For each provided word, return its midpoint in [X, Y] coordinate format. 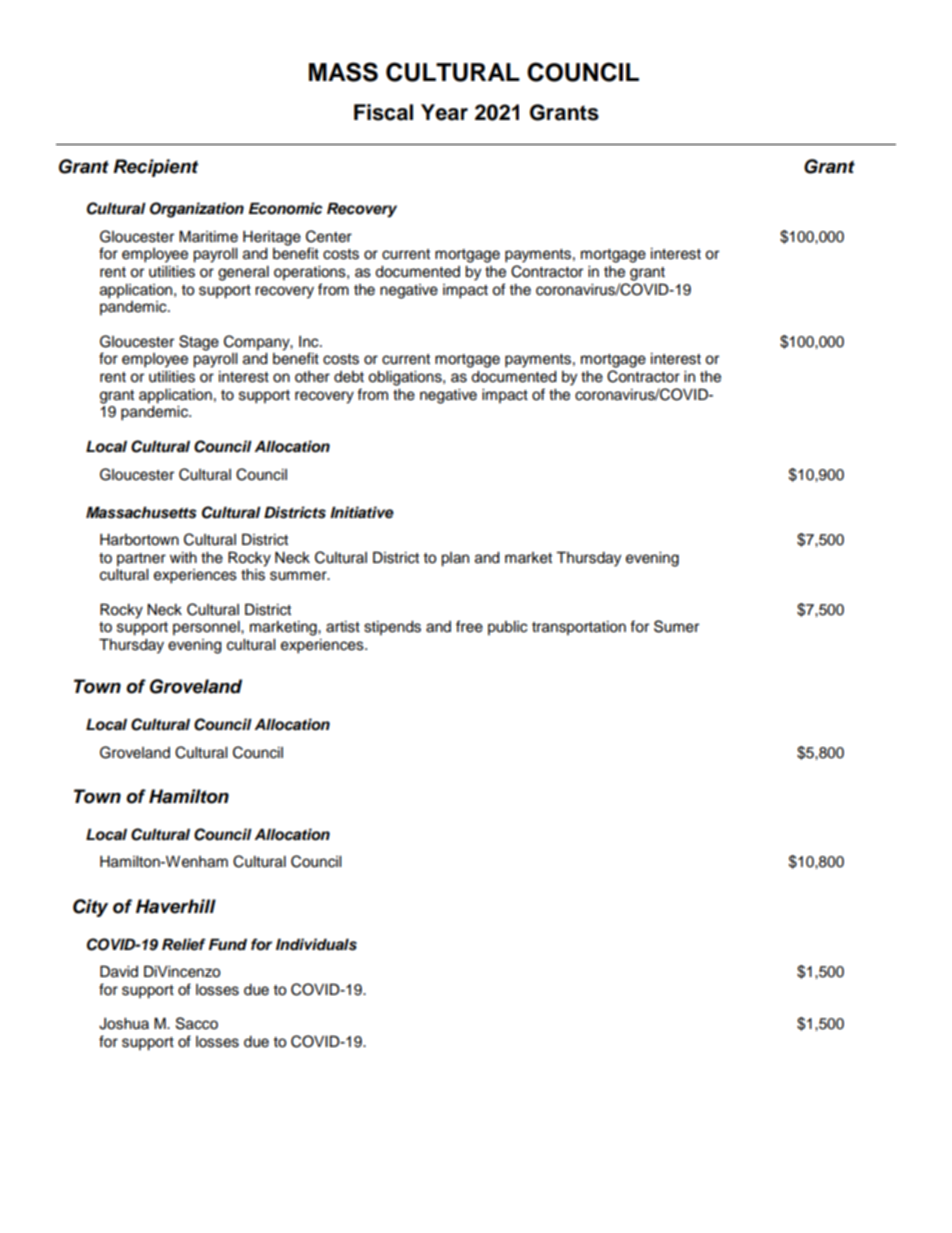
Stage [199, 343]
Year [444, 112]
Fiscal [383, 112]
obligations [406, 378]
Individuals [316, 944]
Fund [228, 945]
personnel [207, 628]
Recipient [155, 168]
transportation [579, 628]
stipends [392, 628]
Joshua [124, 1024]
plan [455, 559]
